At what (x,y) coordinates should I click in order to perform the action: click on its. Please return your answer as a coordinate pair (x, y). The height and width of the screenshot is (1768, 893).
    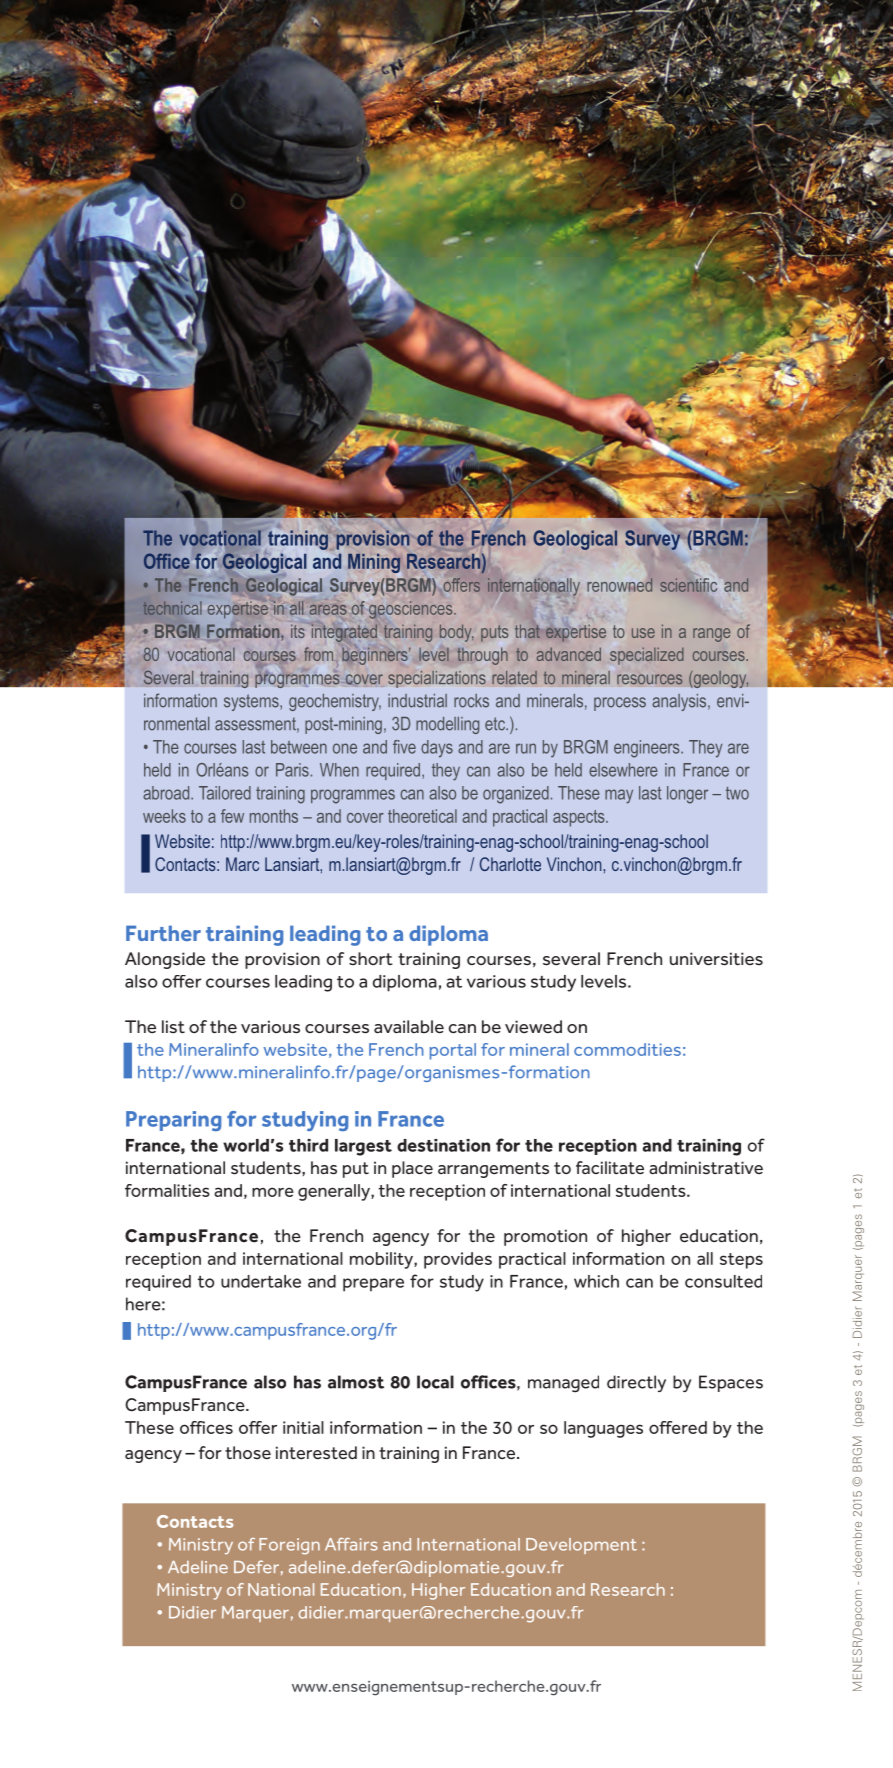
    Looking at the image, I should click on (298, 631).
